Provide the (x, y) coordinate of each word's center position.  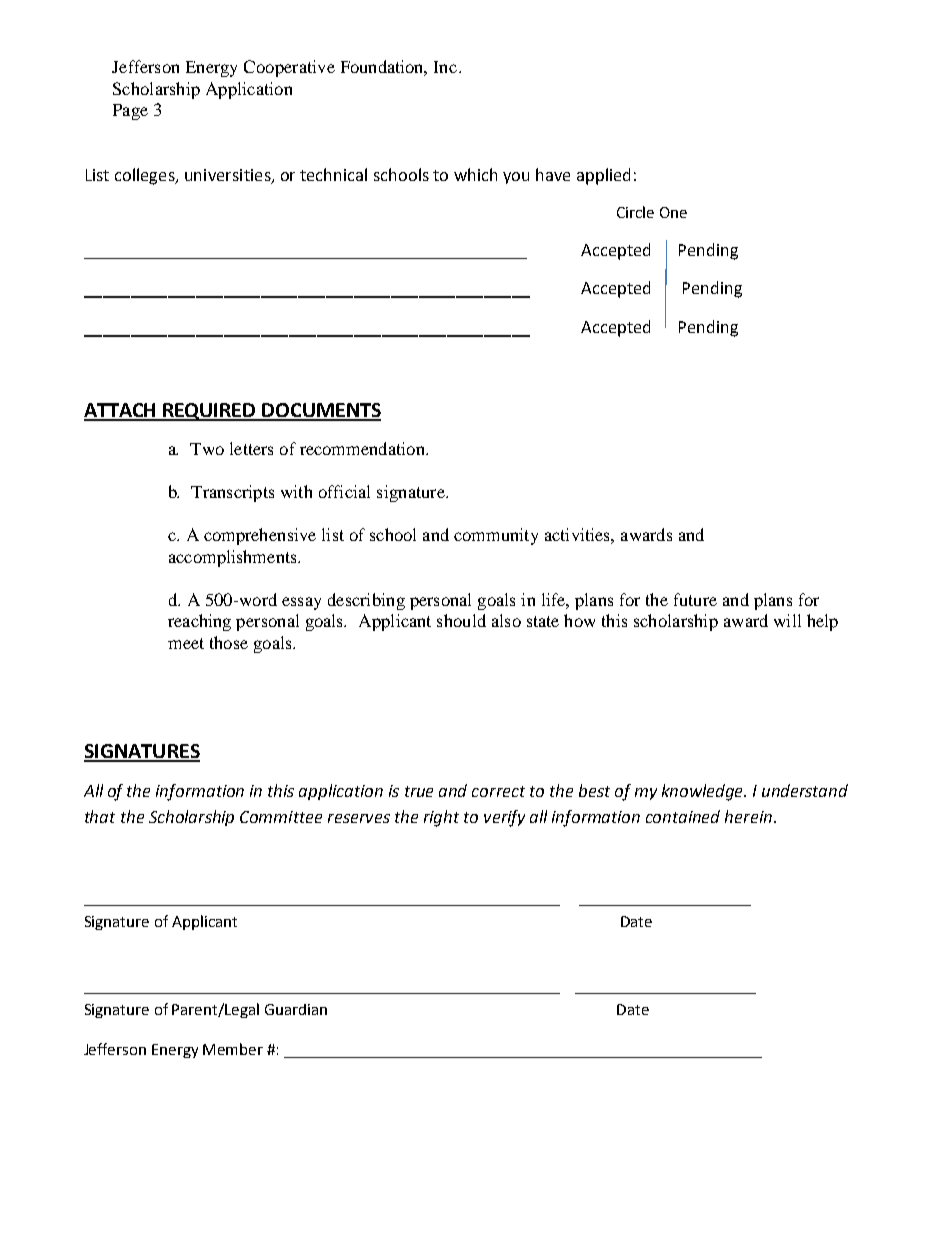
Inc (447, 67)
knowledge (703, 792)
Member (233, 1049)
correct (498, 791)
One (673, 212)
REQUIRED (210, 412)
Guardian (296, 1009)
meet (186, 643)
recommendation (363, 448)
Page (130, 112)
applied (603, 176)
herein (748, 816)
